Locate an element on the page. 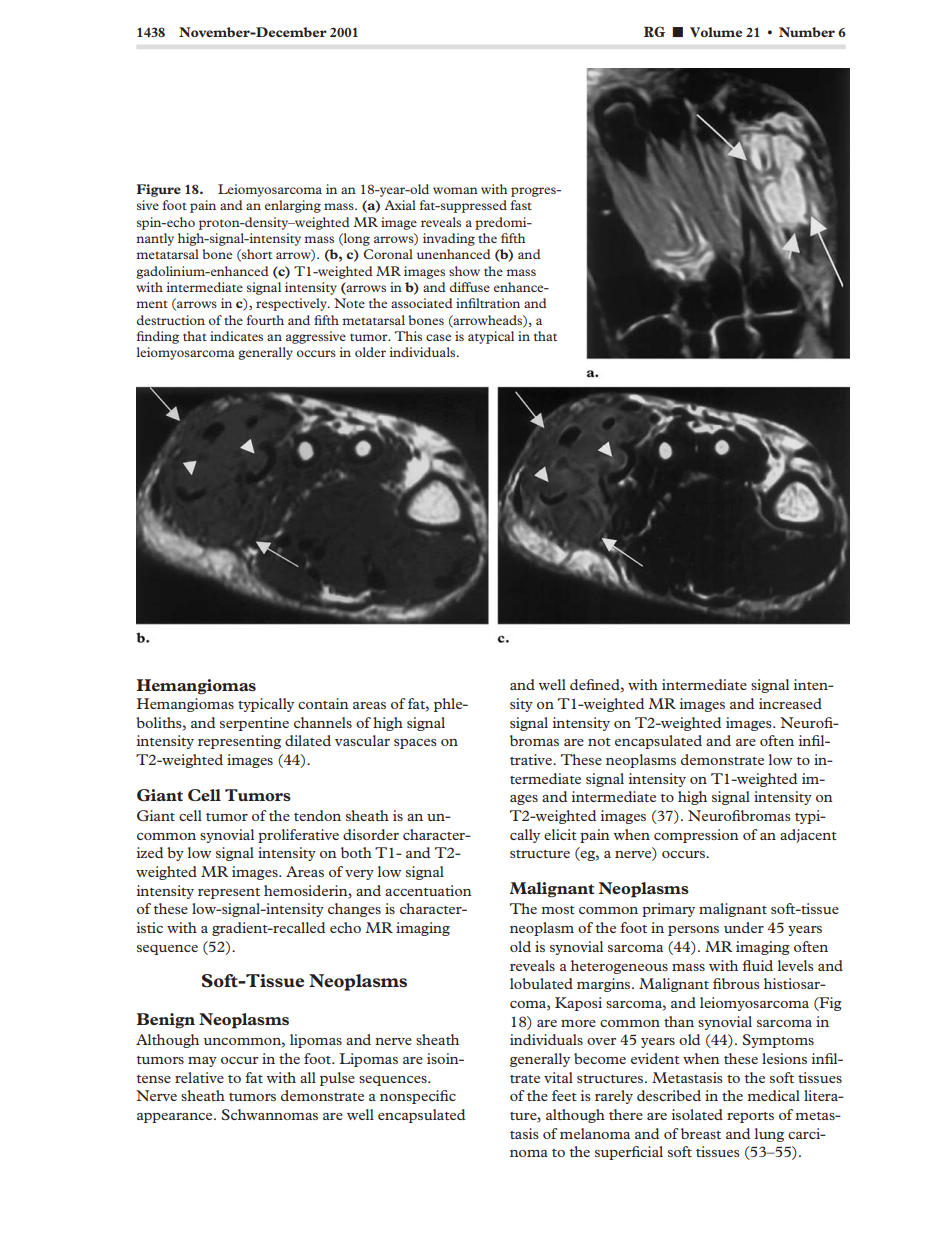 The width and height of the document is (952, 1233). serpentine is located at coordinates (254, 724).
